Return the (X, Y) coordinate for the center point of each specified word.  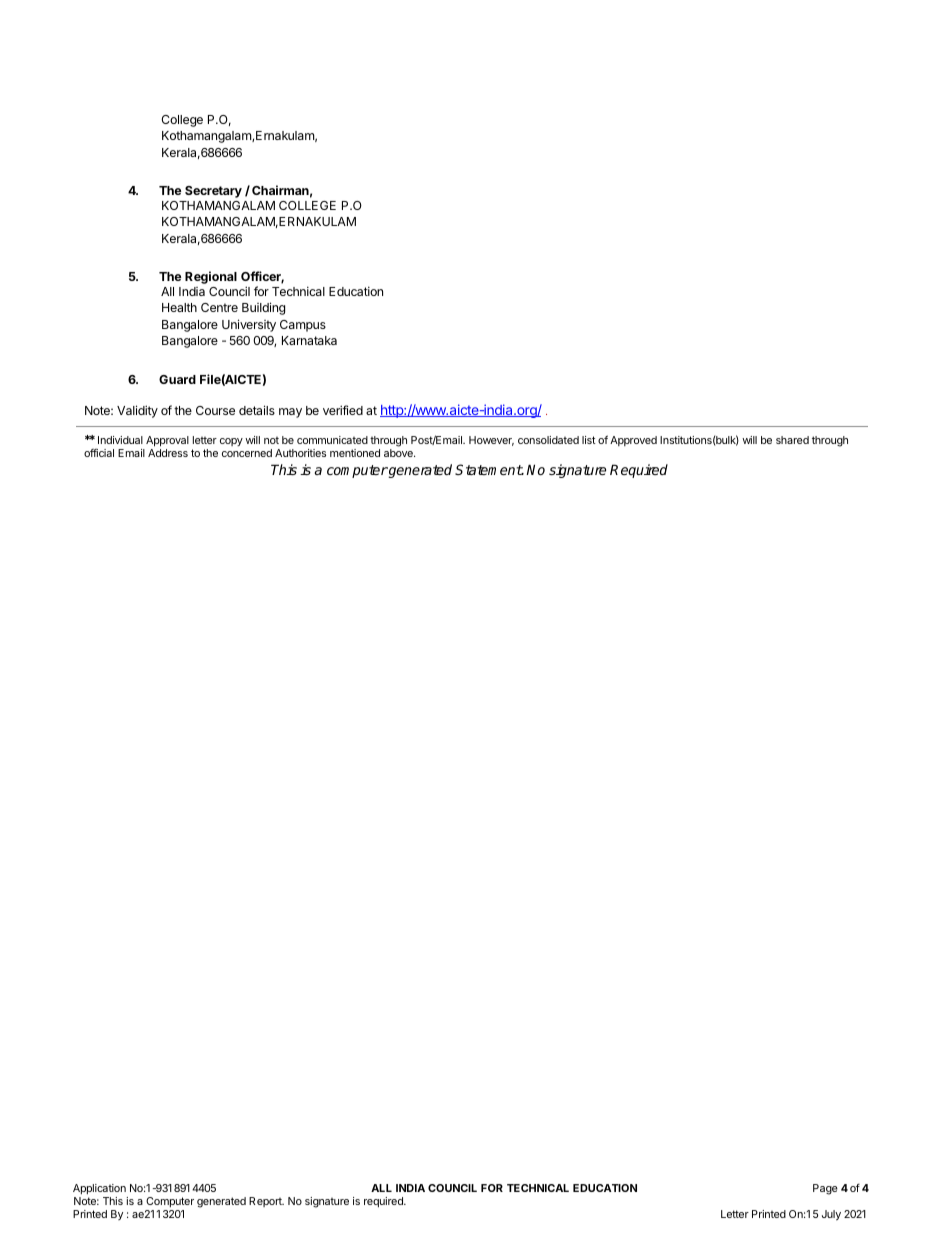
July (831, 1215)
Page (825, 1189)
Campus (303, 326)
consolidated (548, 440)
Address (168, 453)
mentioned (355, 453)
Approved (633, 441)
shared (792, 440)
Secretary (213, 192)
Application (99, 1189)
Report (266, 1202)
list (589, 440)
